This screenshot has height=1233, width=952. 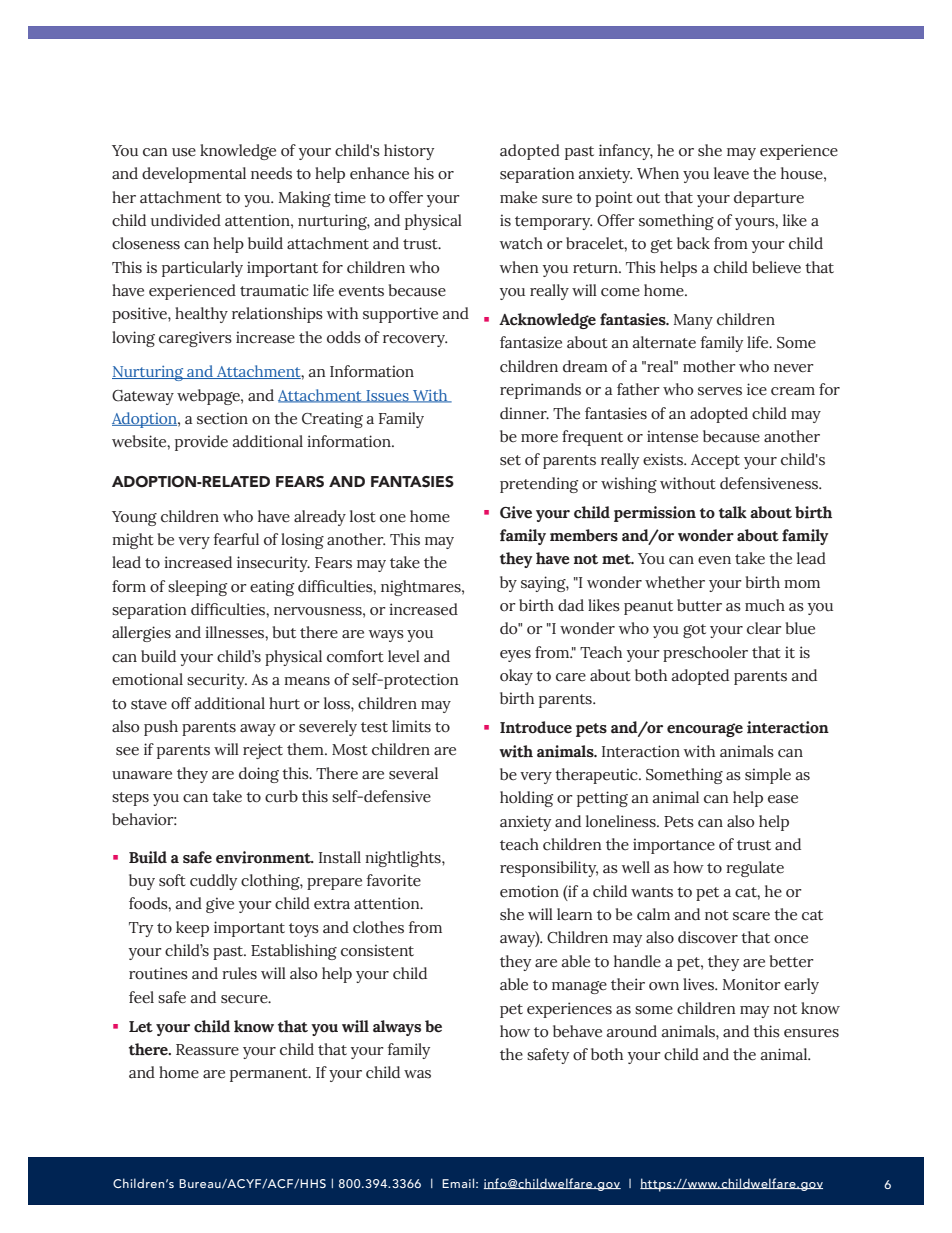 I want to click on serves, so click(x=720, y=391).
